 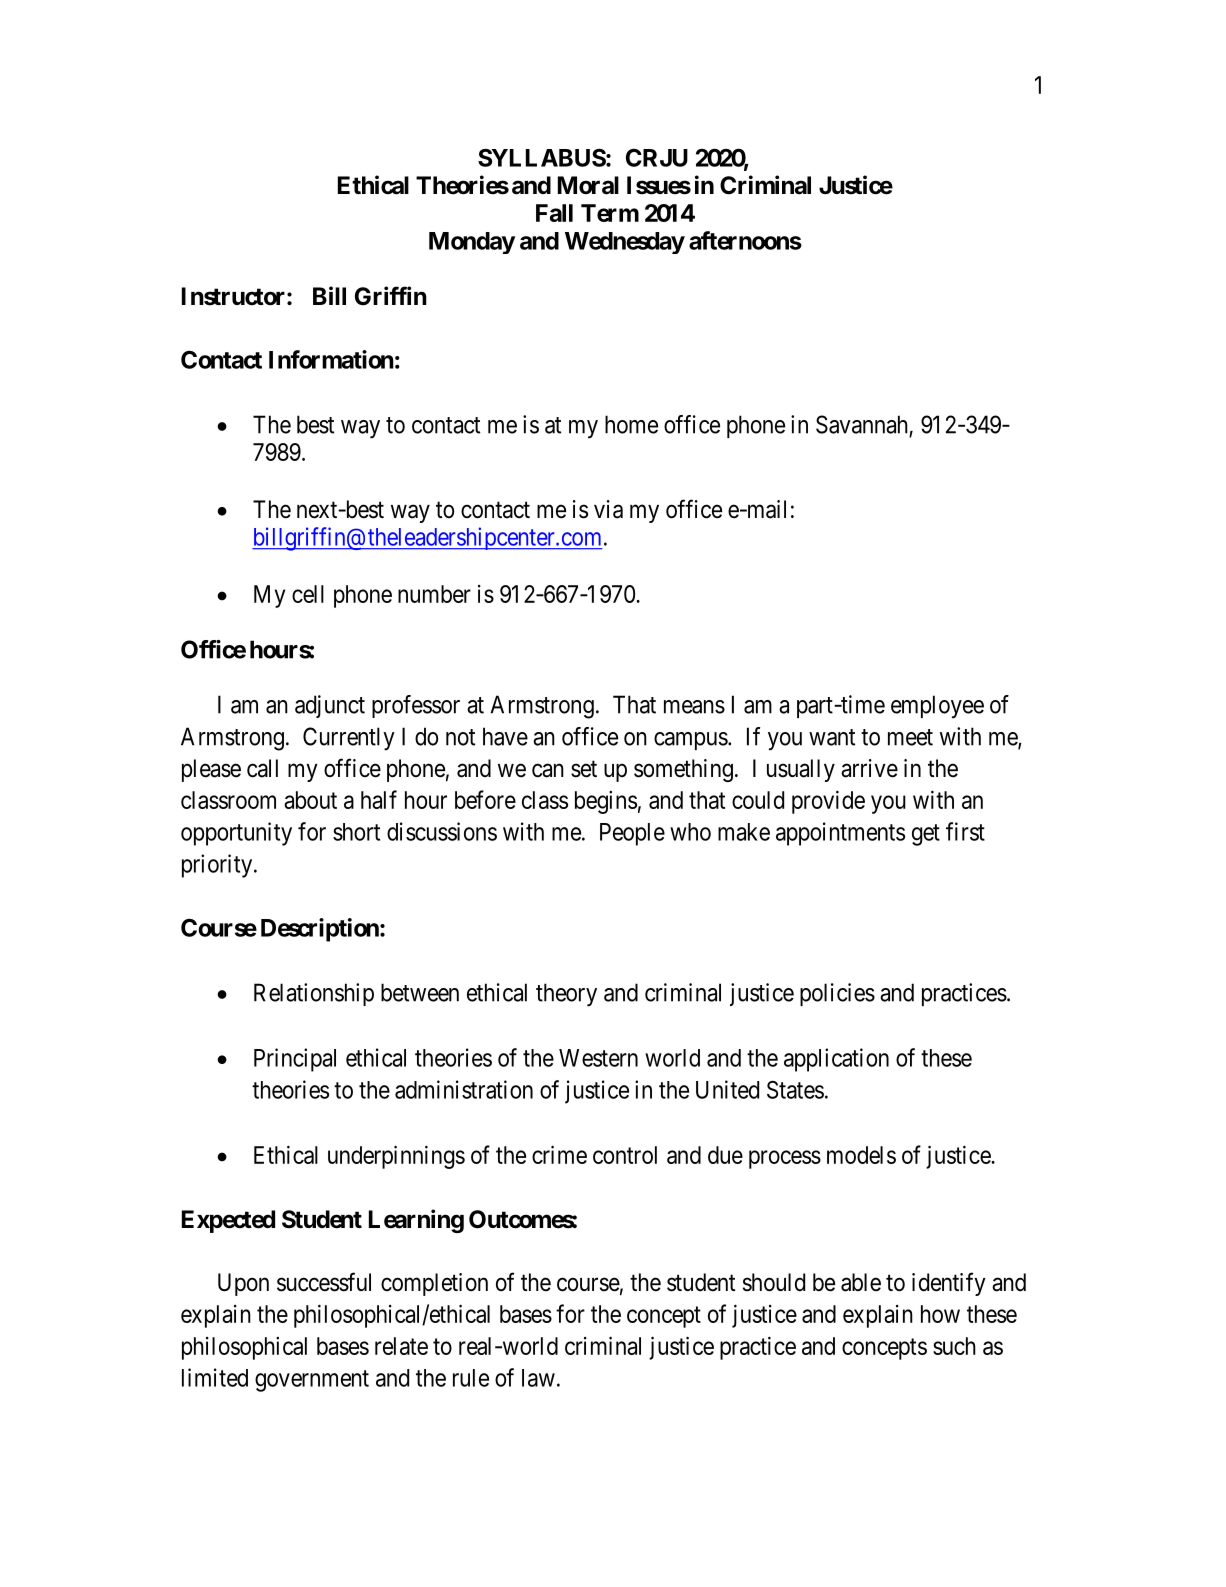 I want to click on Term, so click(x=610, y=213).
